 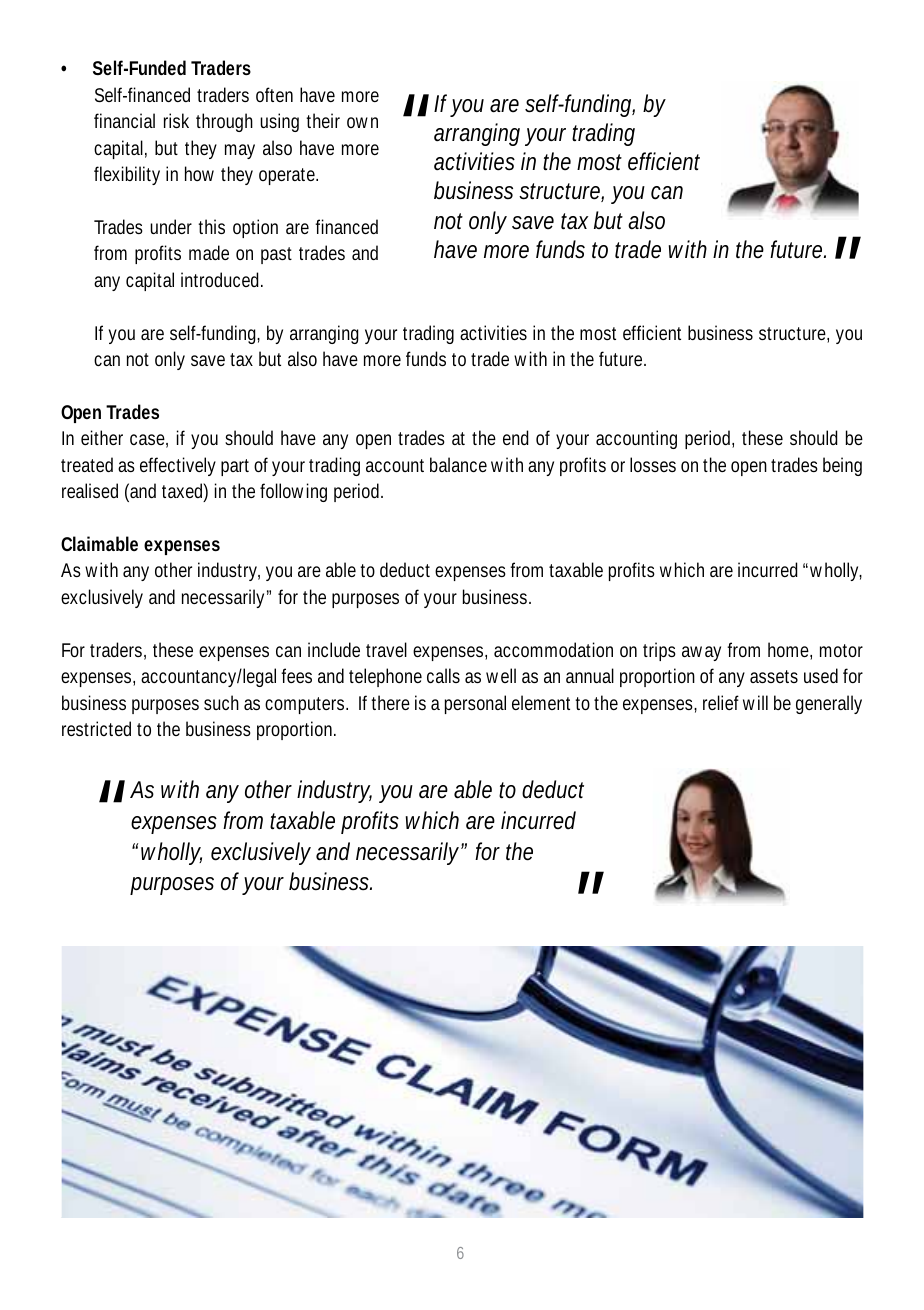 What do you see at coordinates (516, 437) in the screenshot?
I see `end` at bounding box center [516, 437].
